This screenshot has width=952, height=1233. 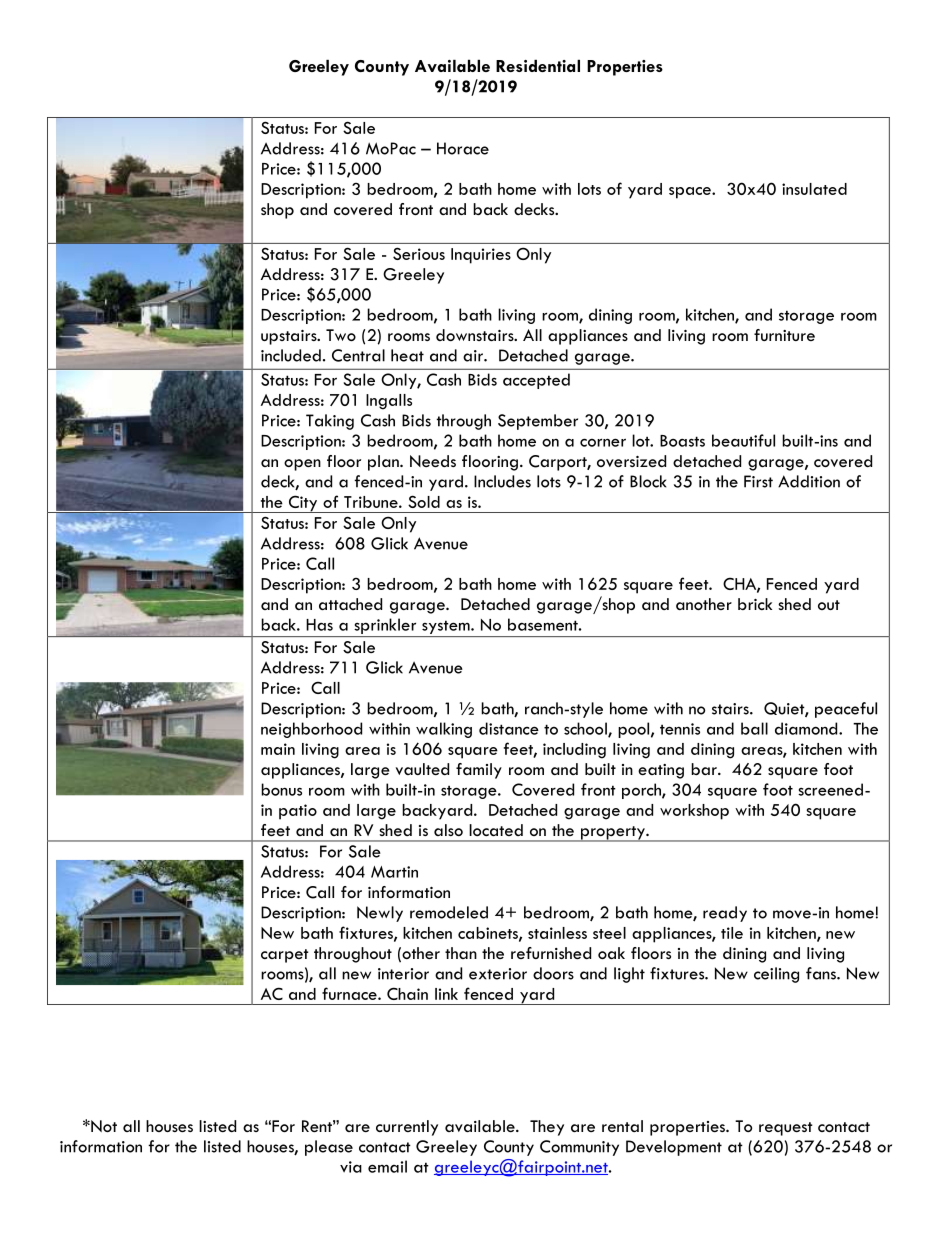 What do you see at coordinates (557, 933) in the screenshot?
I see `stainless` at bounding box center [557, 933].
